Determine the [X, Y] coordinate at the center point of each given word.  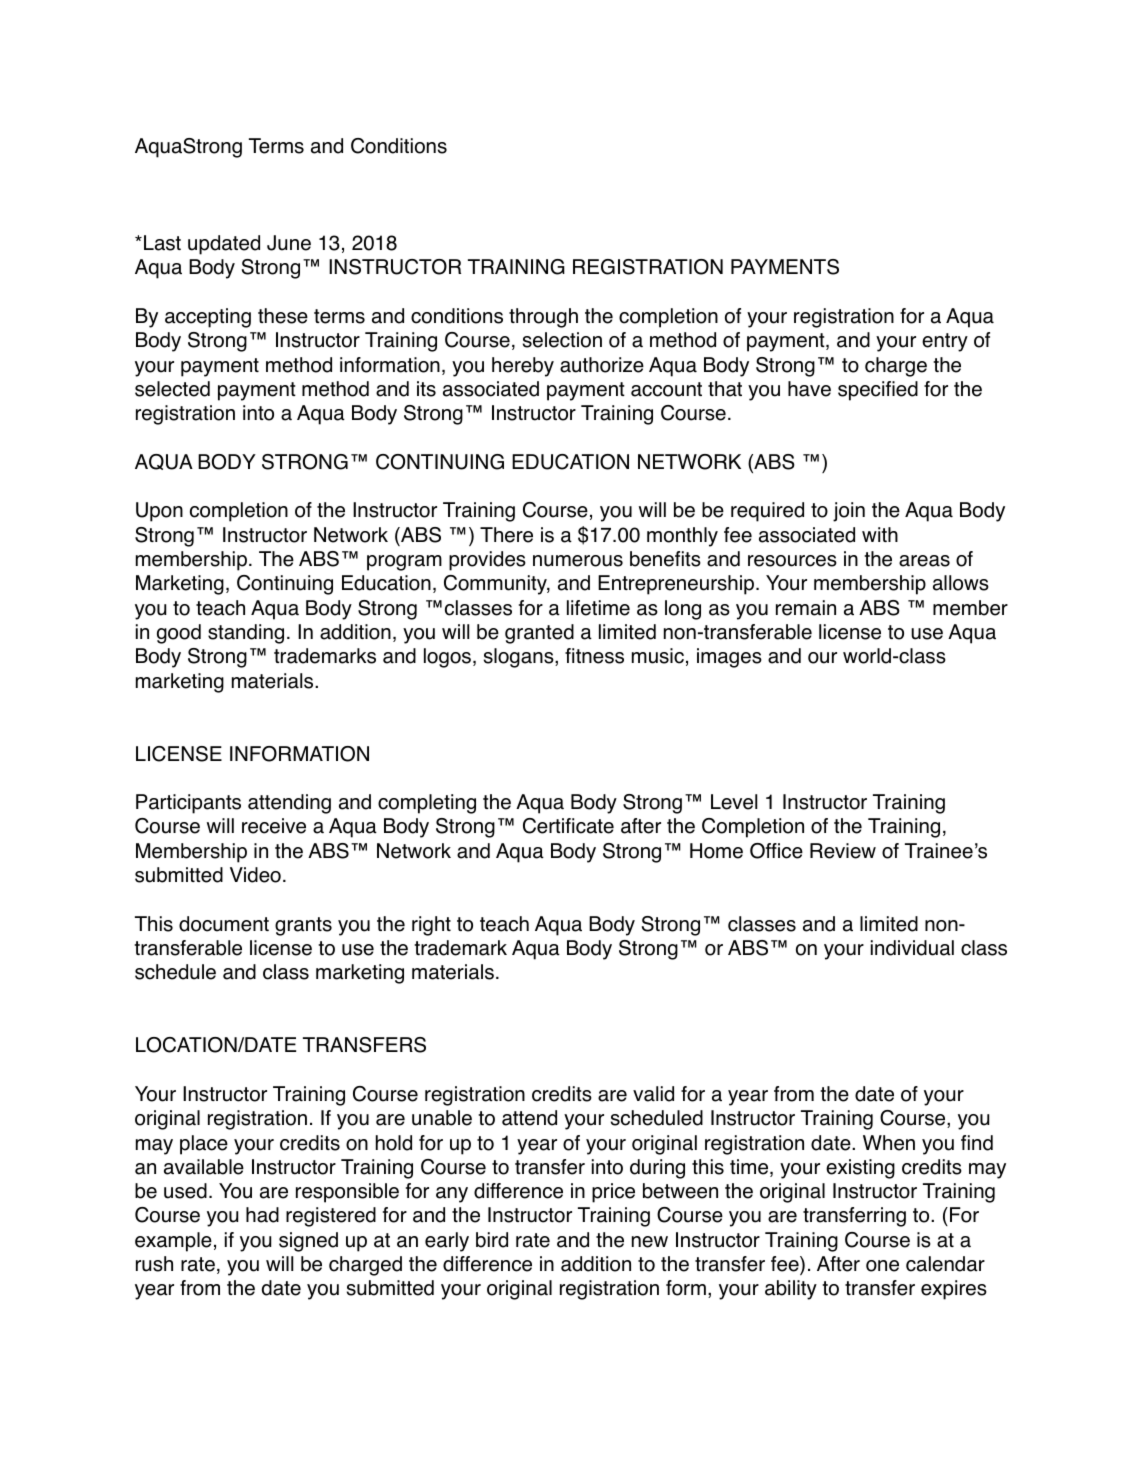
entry [945, 342]
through [543, 318]
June [289, 243]
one [882, 1266]
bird [492, 1240]
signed [308, 1242]
